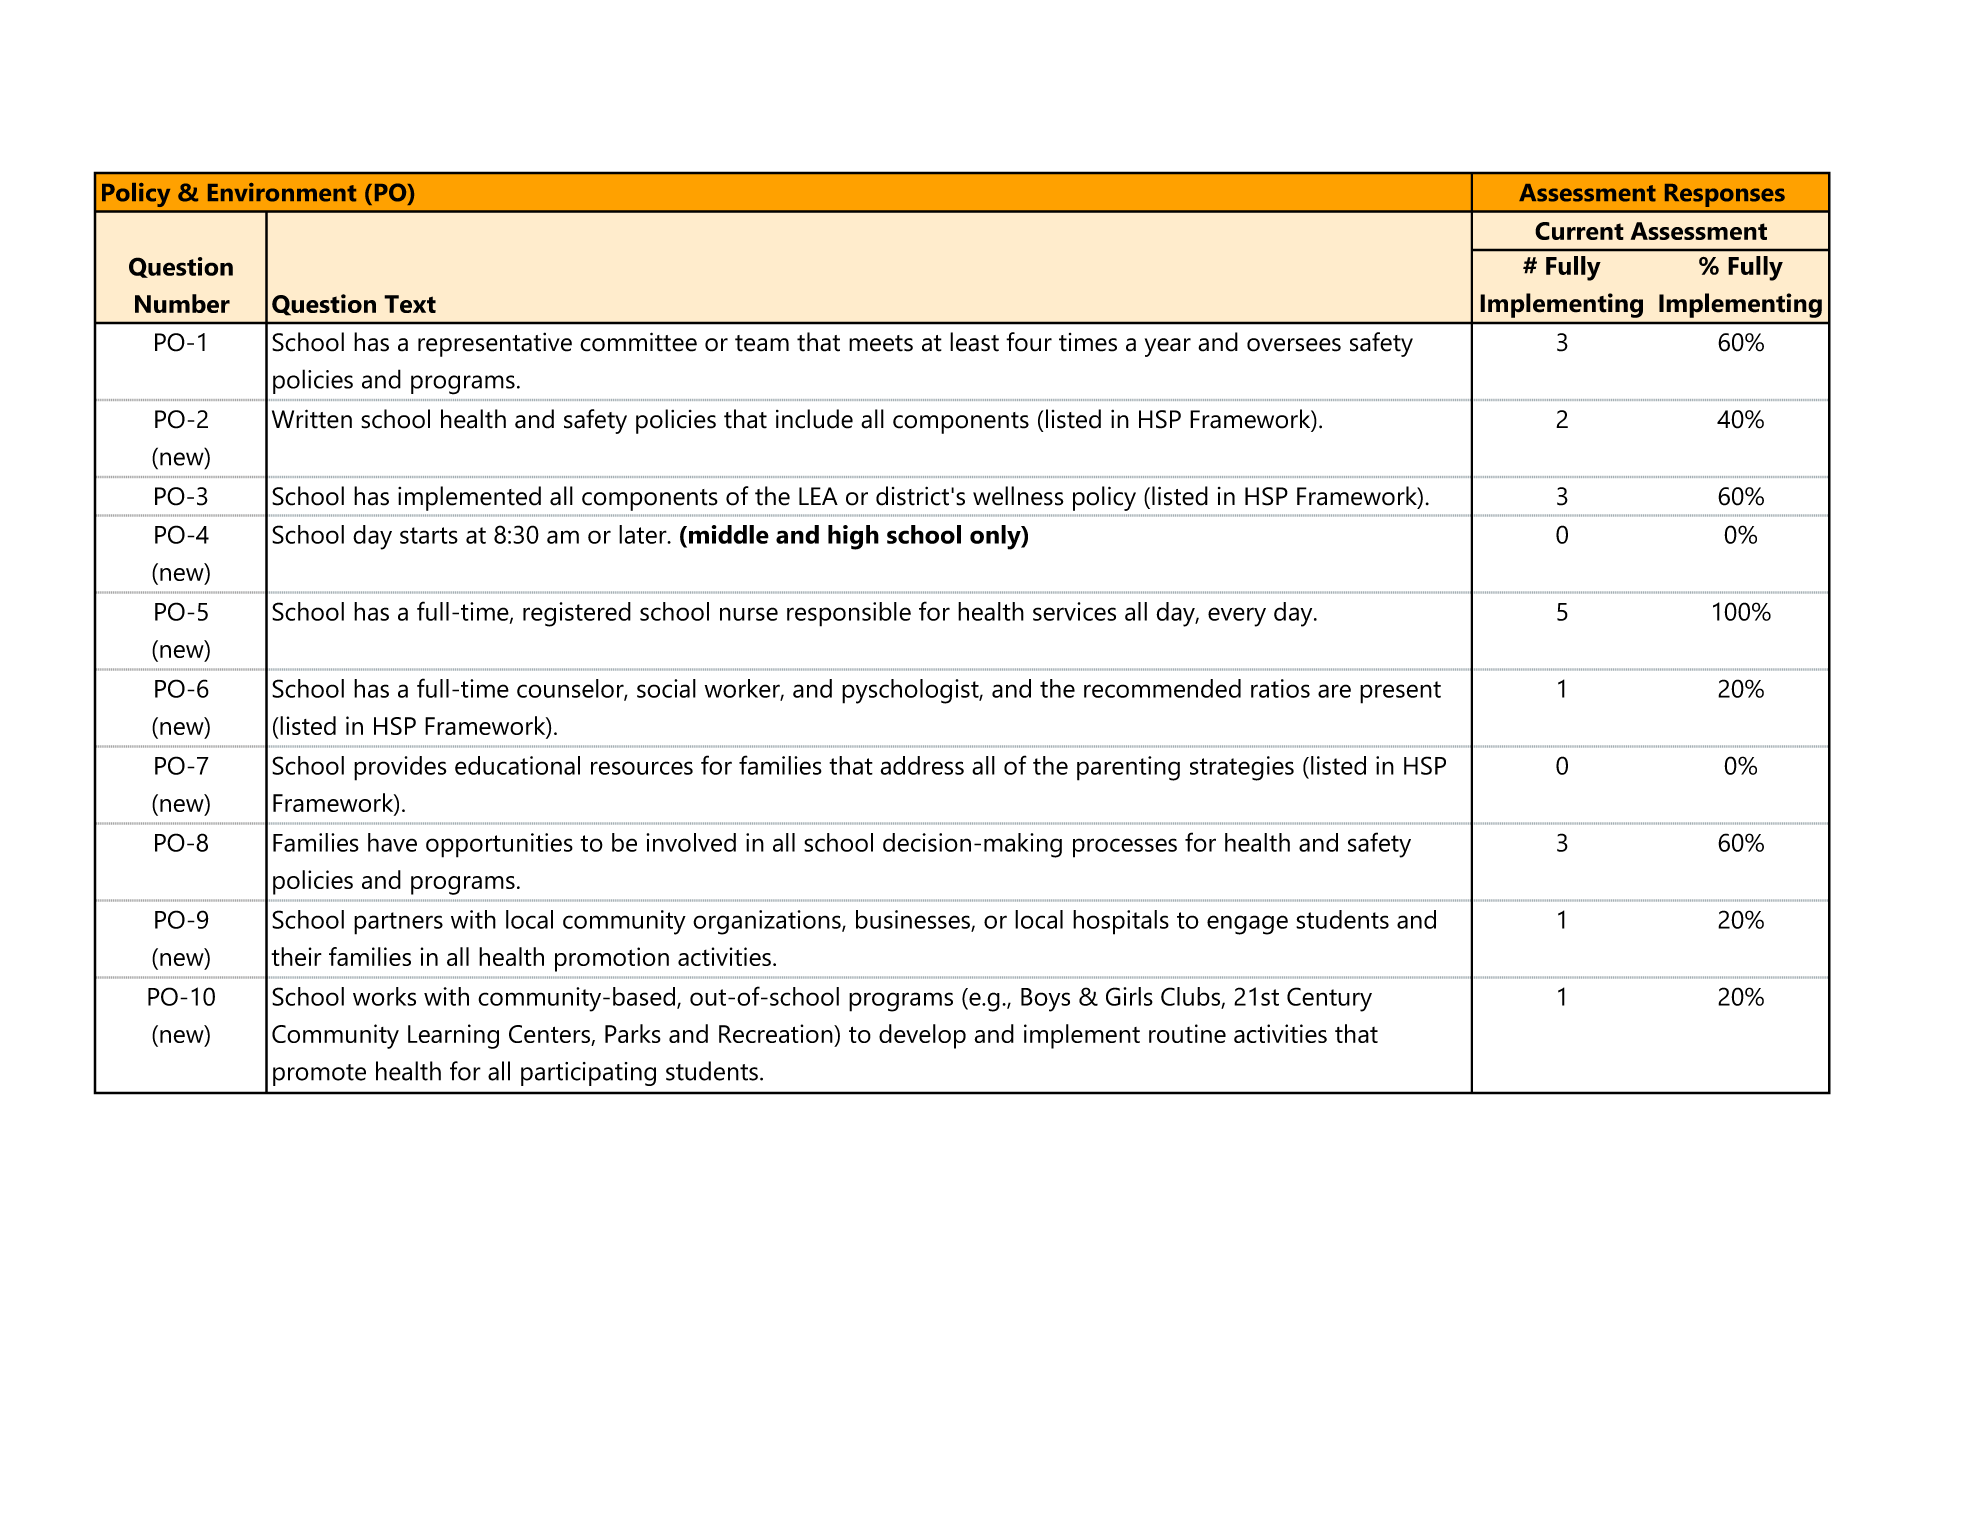  Describe the element at coordinates (1242, 768) in the image. I see `strategies` at that location.
